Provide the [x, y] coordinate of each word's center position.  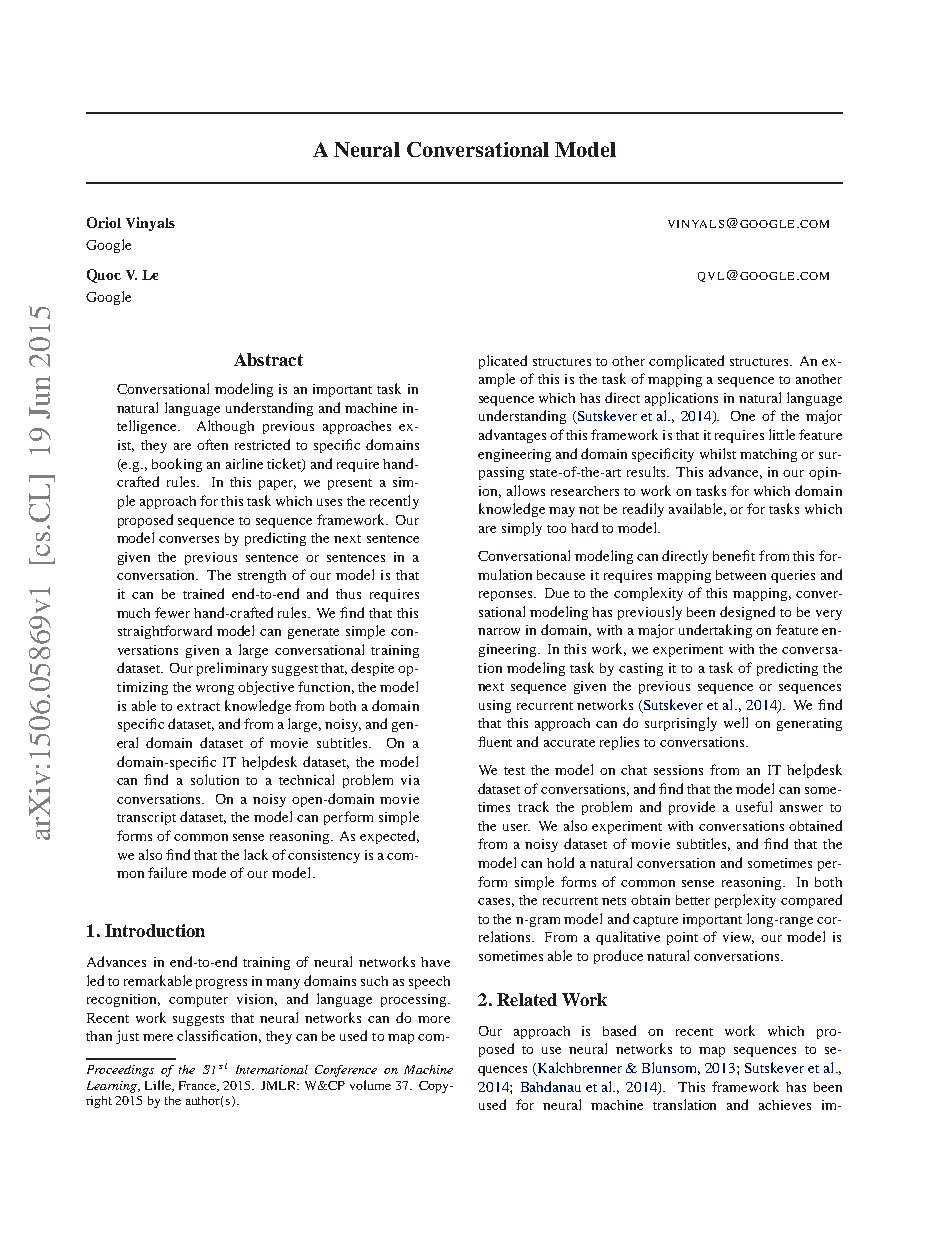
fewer [172, 612]
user [516, 827]
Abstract [268, 359]
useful [754, 806]
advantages [512, 436]
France [199, 1086]
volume [370, 1085]
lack [256, 854]
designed [747, 613]
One [743, 416]
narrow [499, 631]
